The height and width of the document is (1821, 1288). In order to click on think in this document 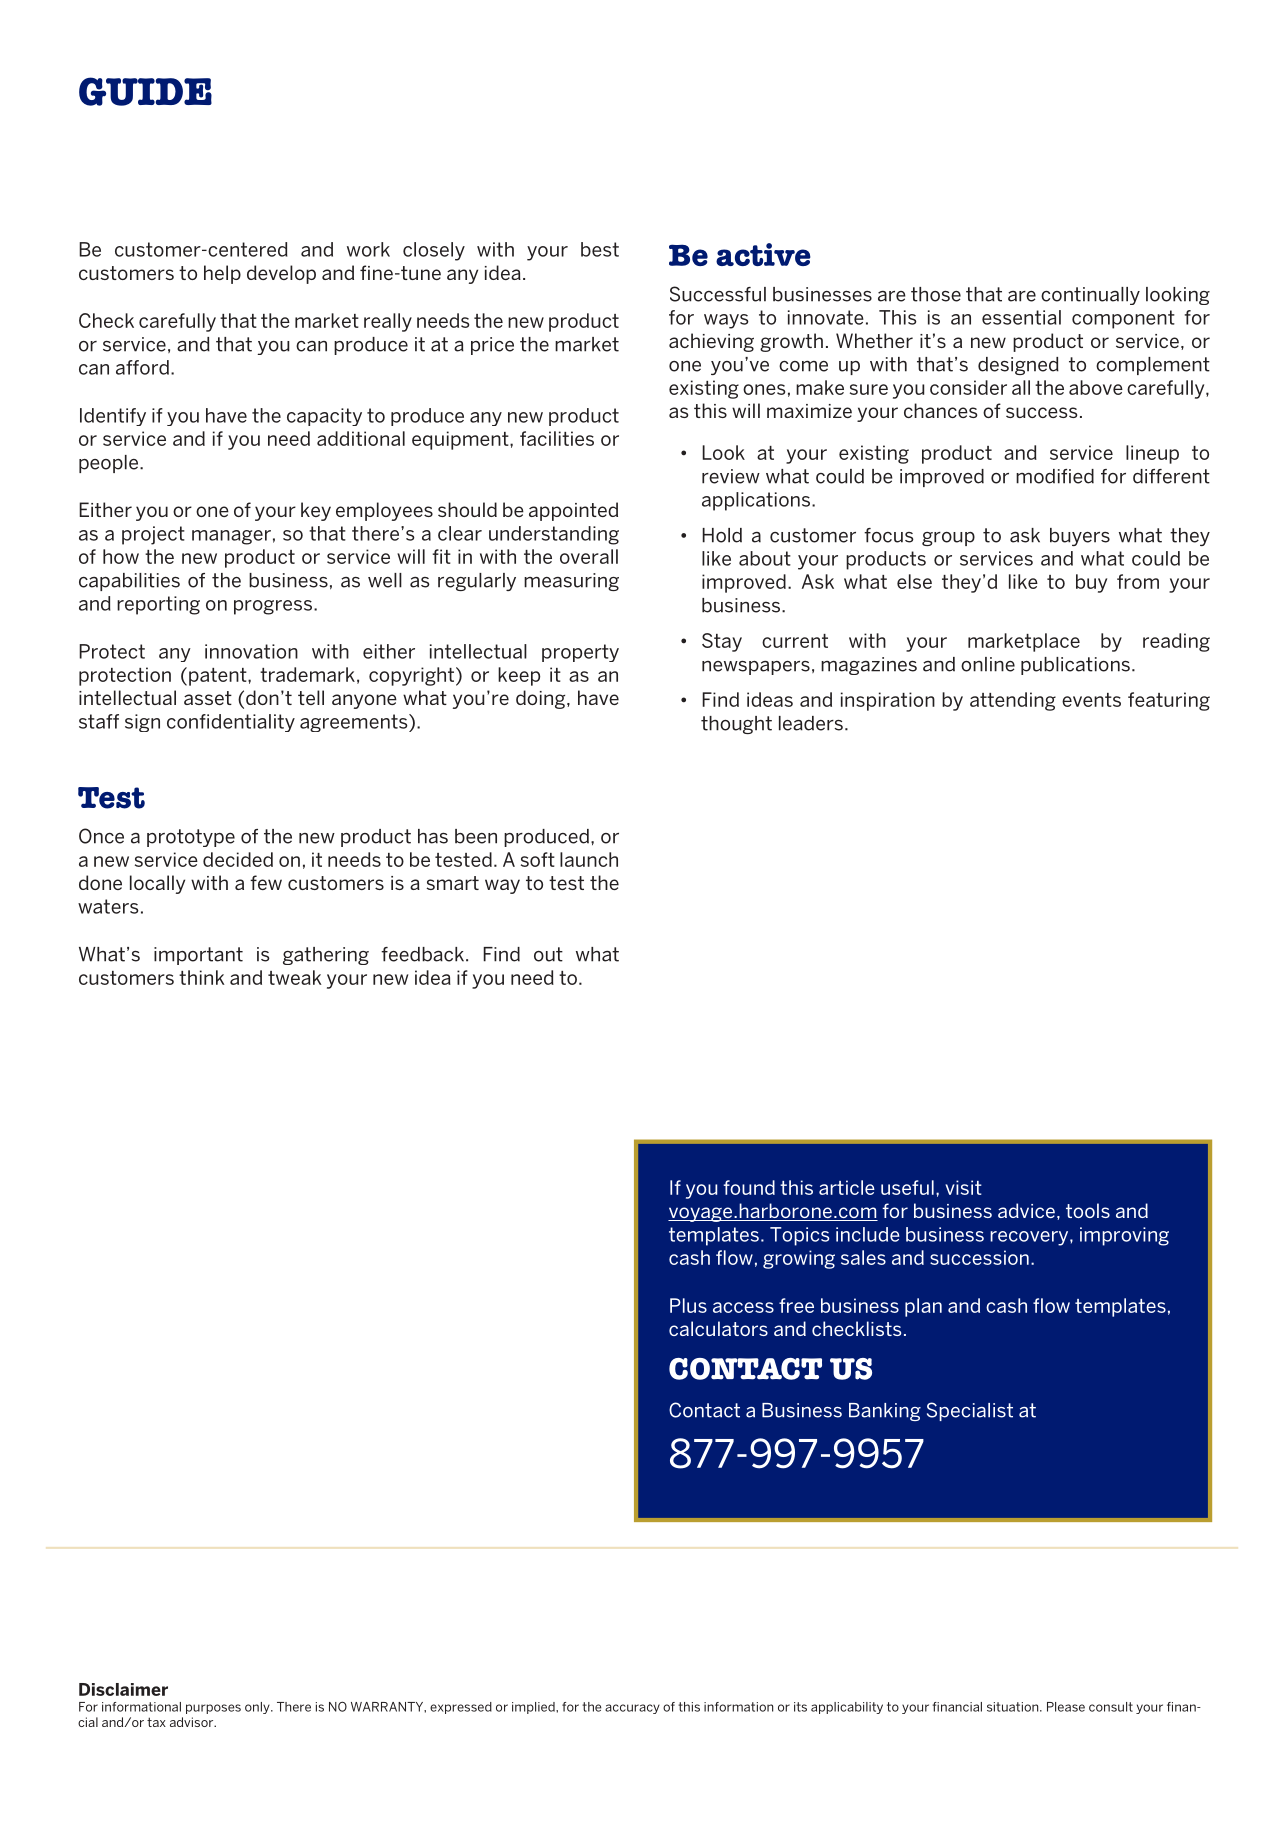, I will do `click(202, 977)`.
